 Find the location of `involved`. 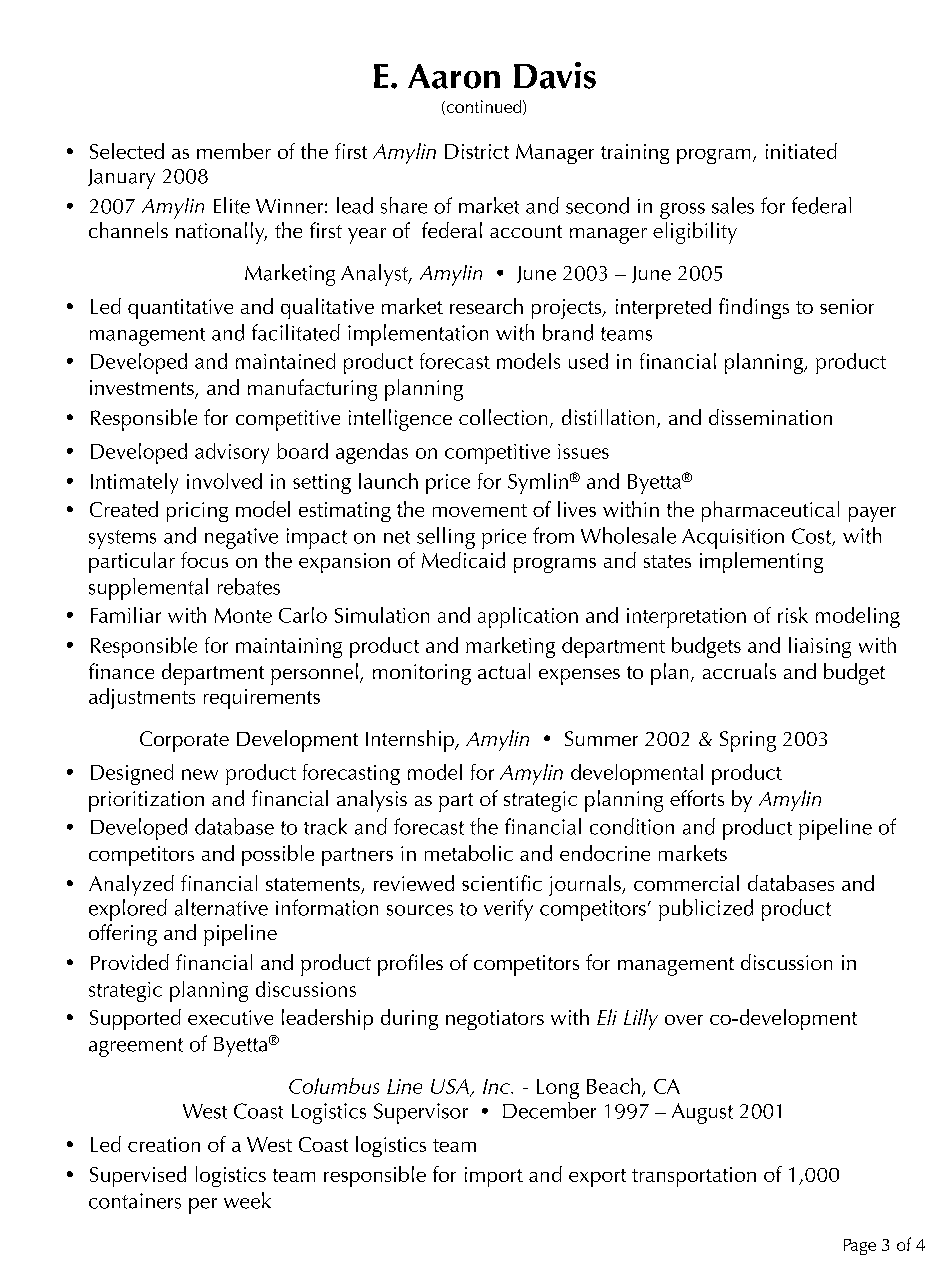

involved is located at coordinates (224, 481).
